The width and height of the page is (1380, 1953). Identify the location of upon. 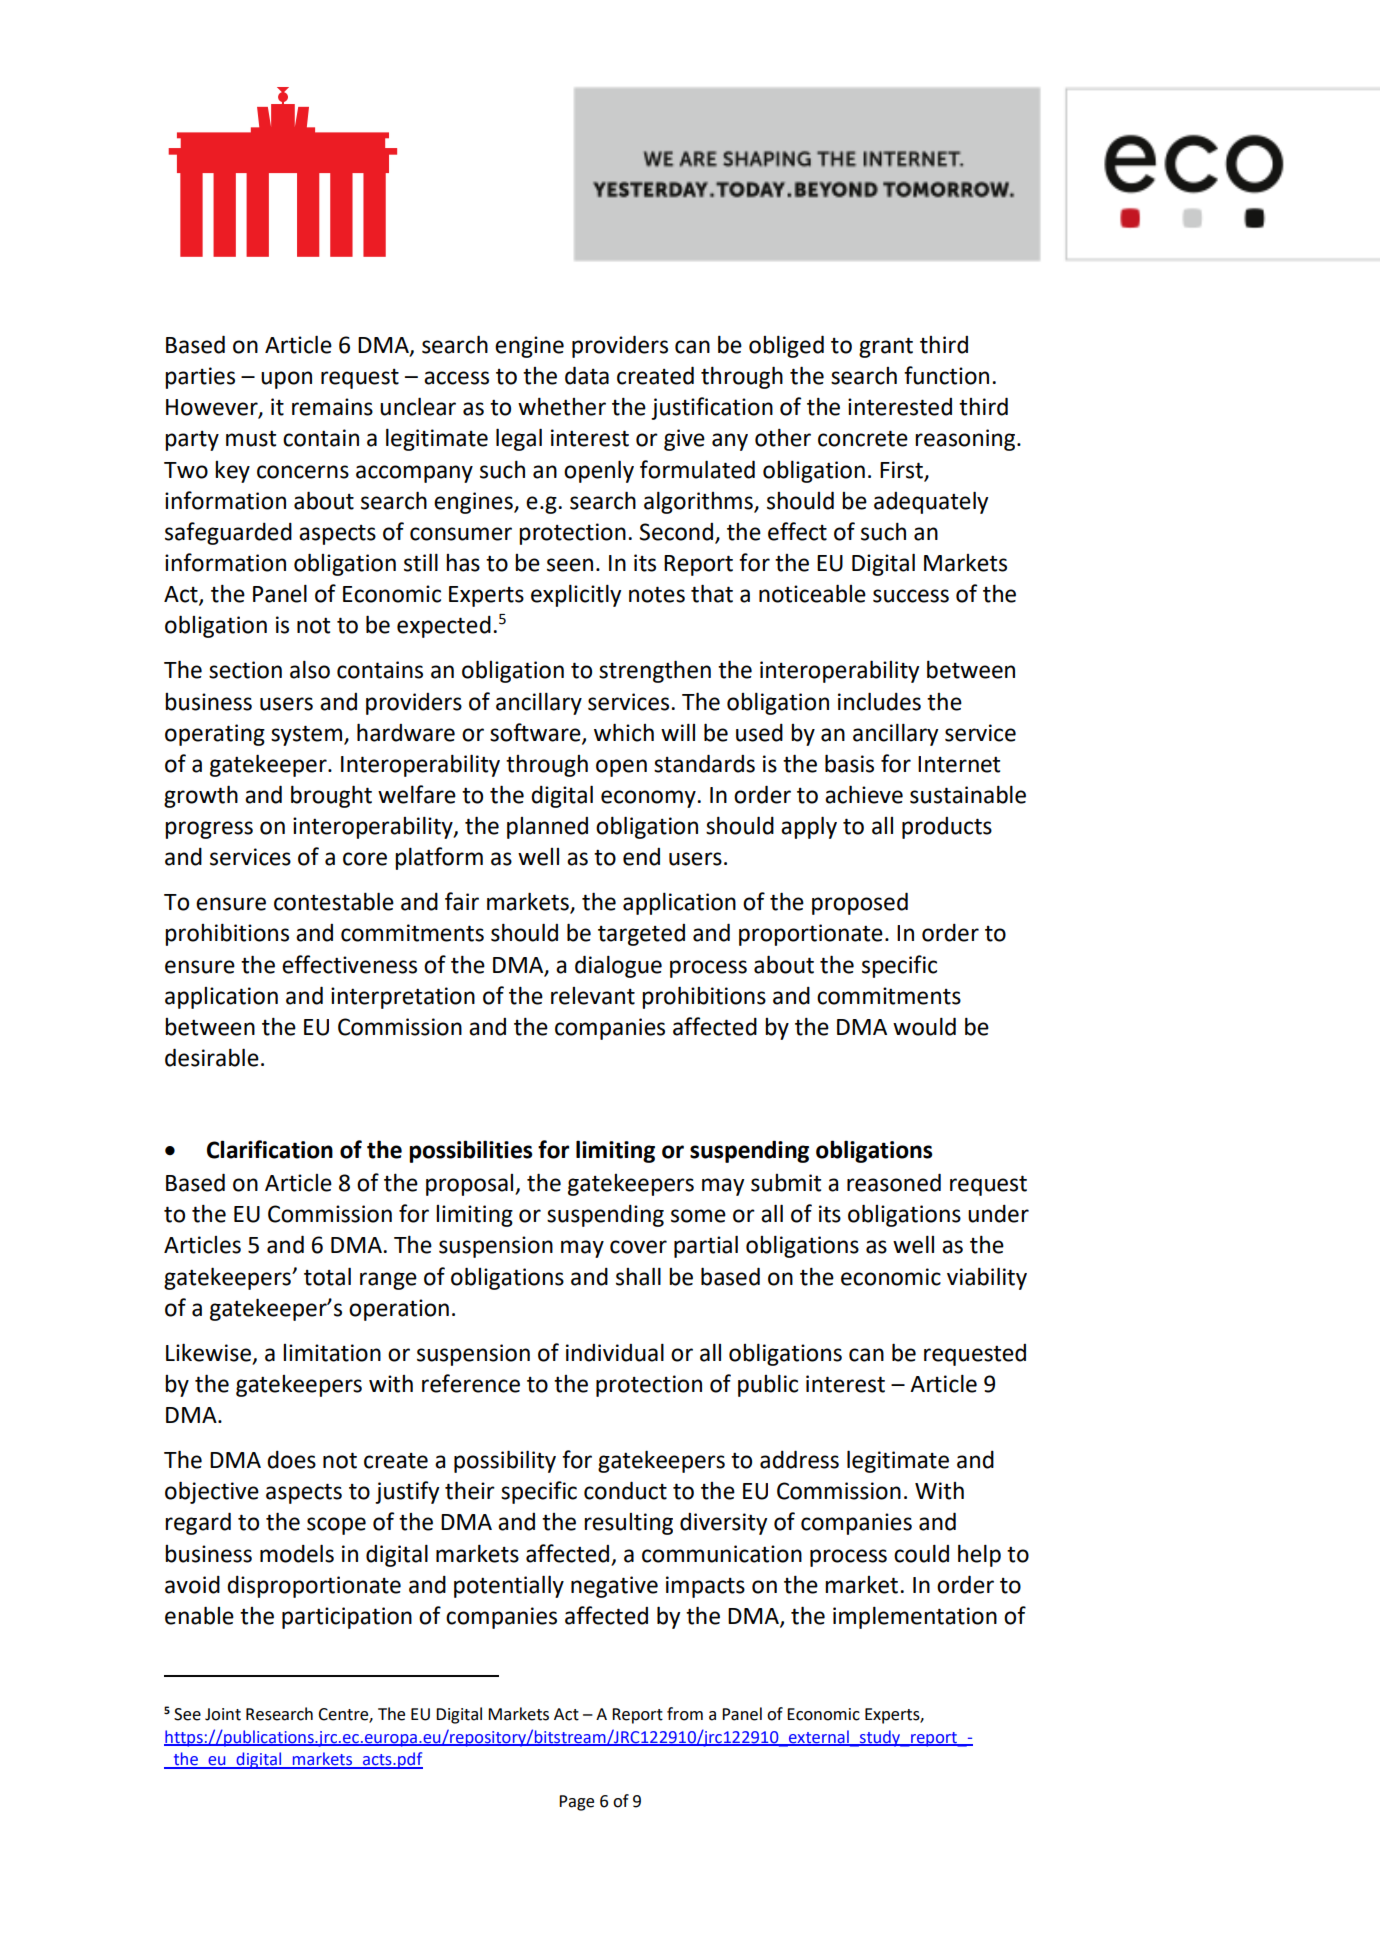
(286, 380).
